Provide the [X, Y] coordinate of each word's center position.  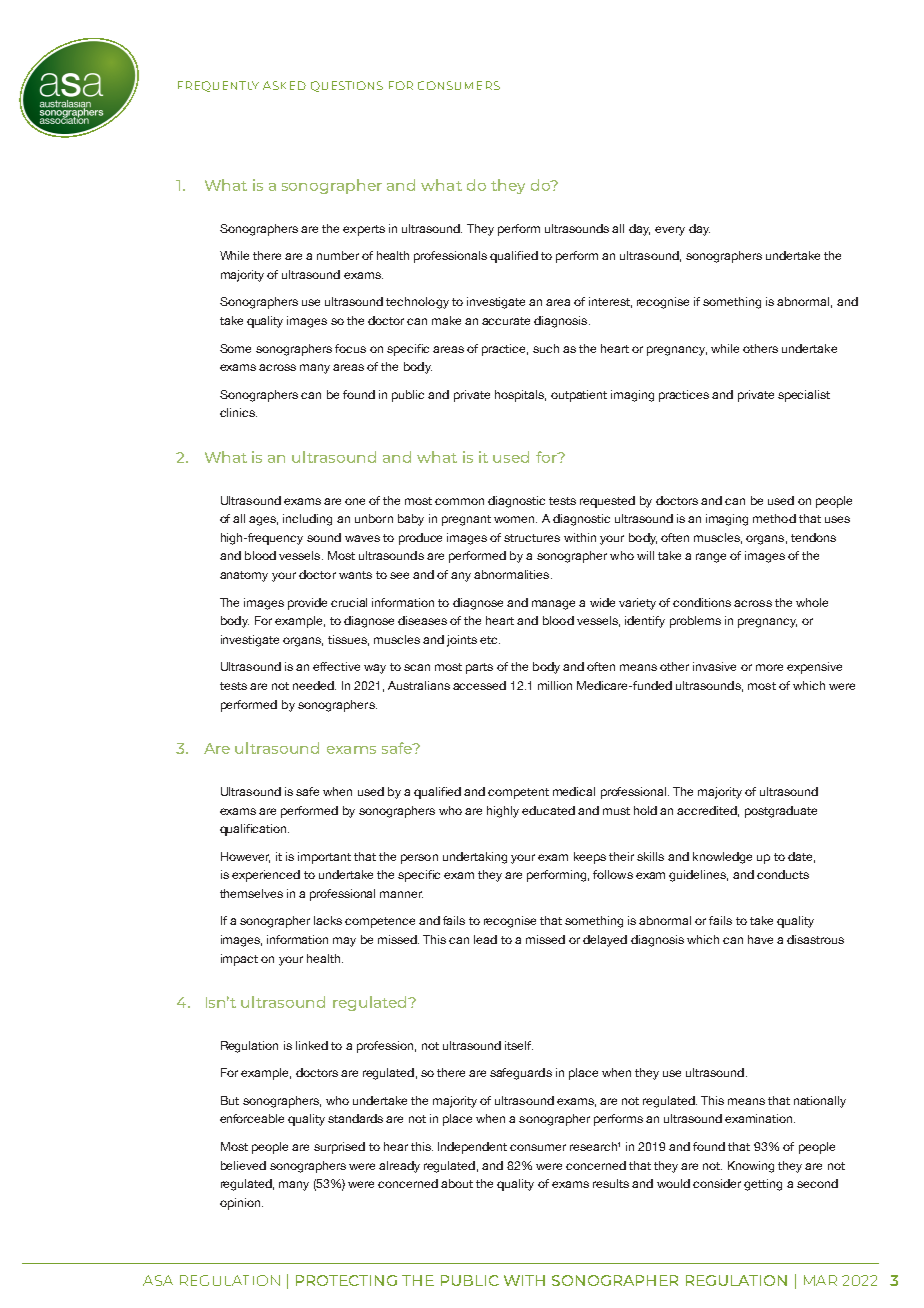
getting [763, 1185]
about [457, 1183]
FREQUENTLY [218, 86]
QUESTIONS [347, 86]
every [670, 231]
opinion [241, 1204]
